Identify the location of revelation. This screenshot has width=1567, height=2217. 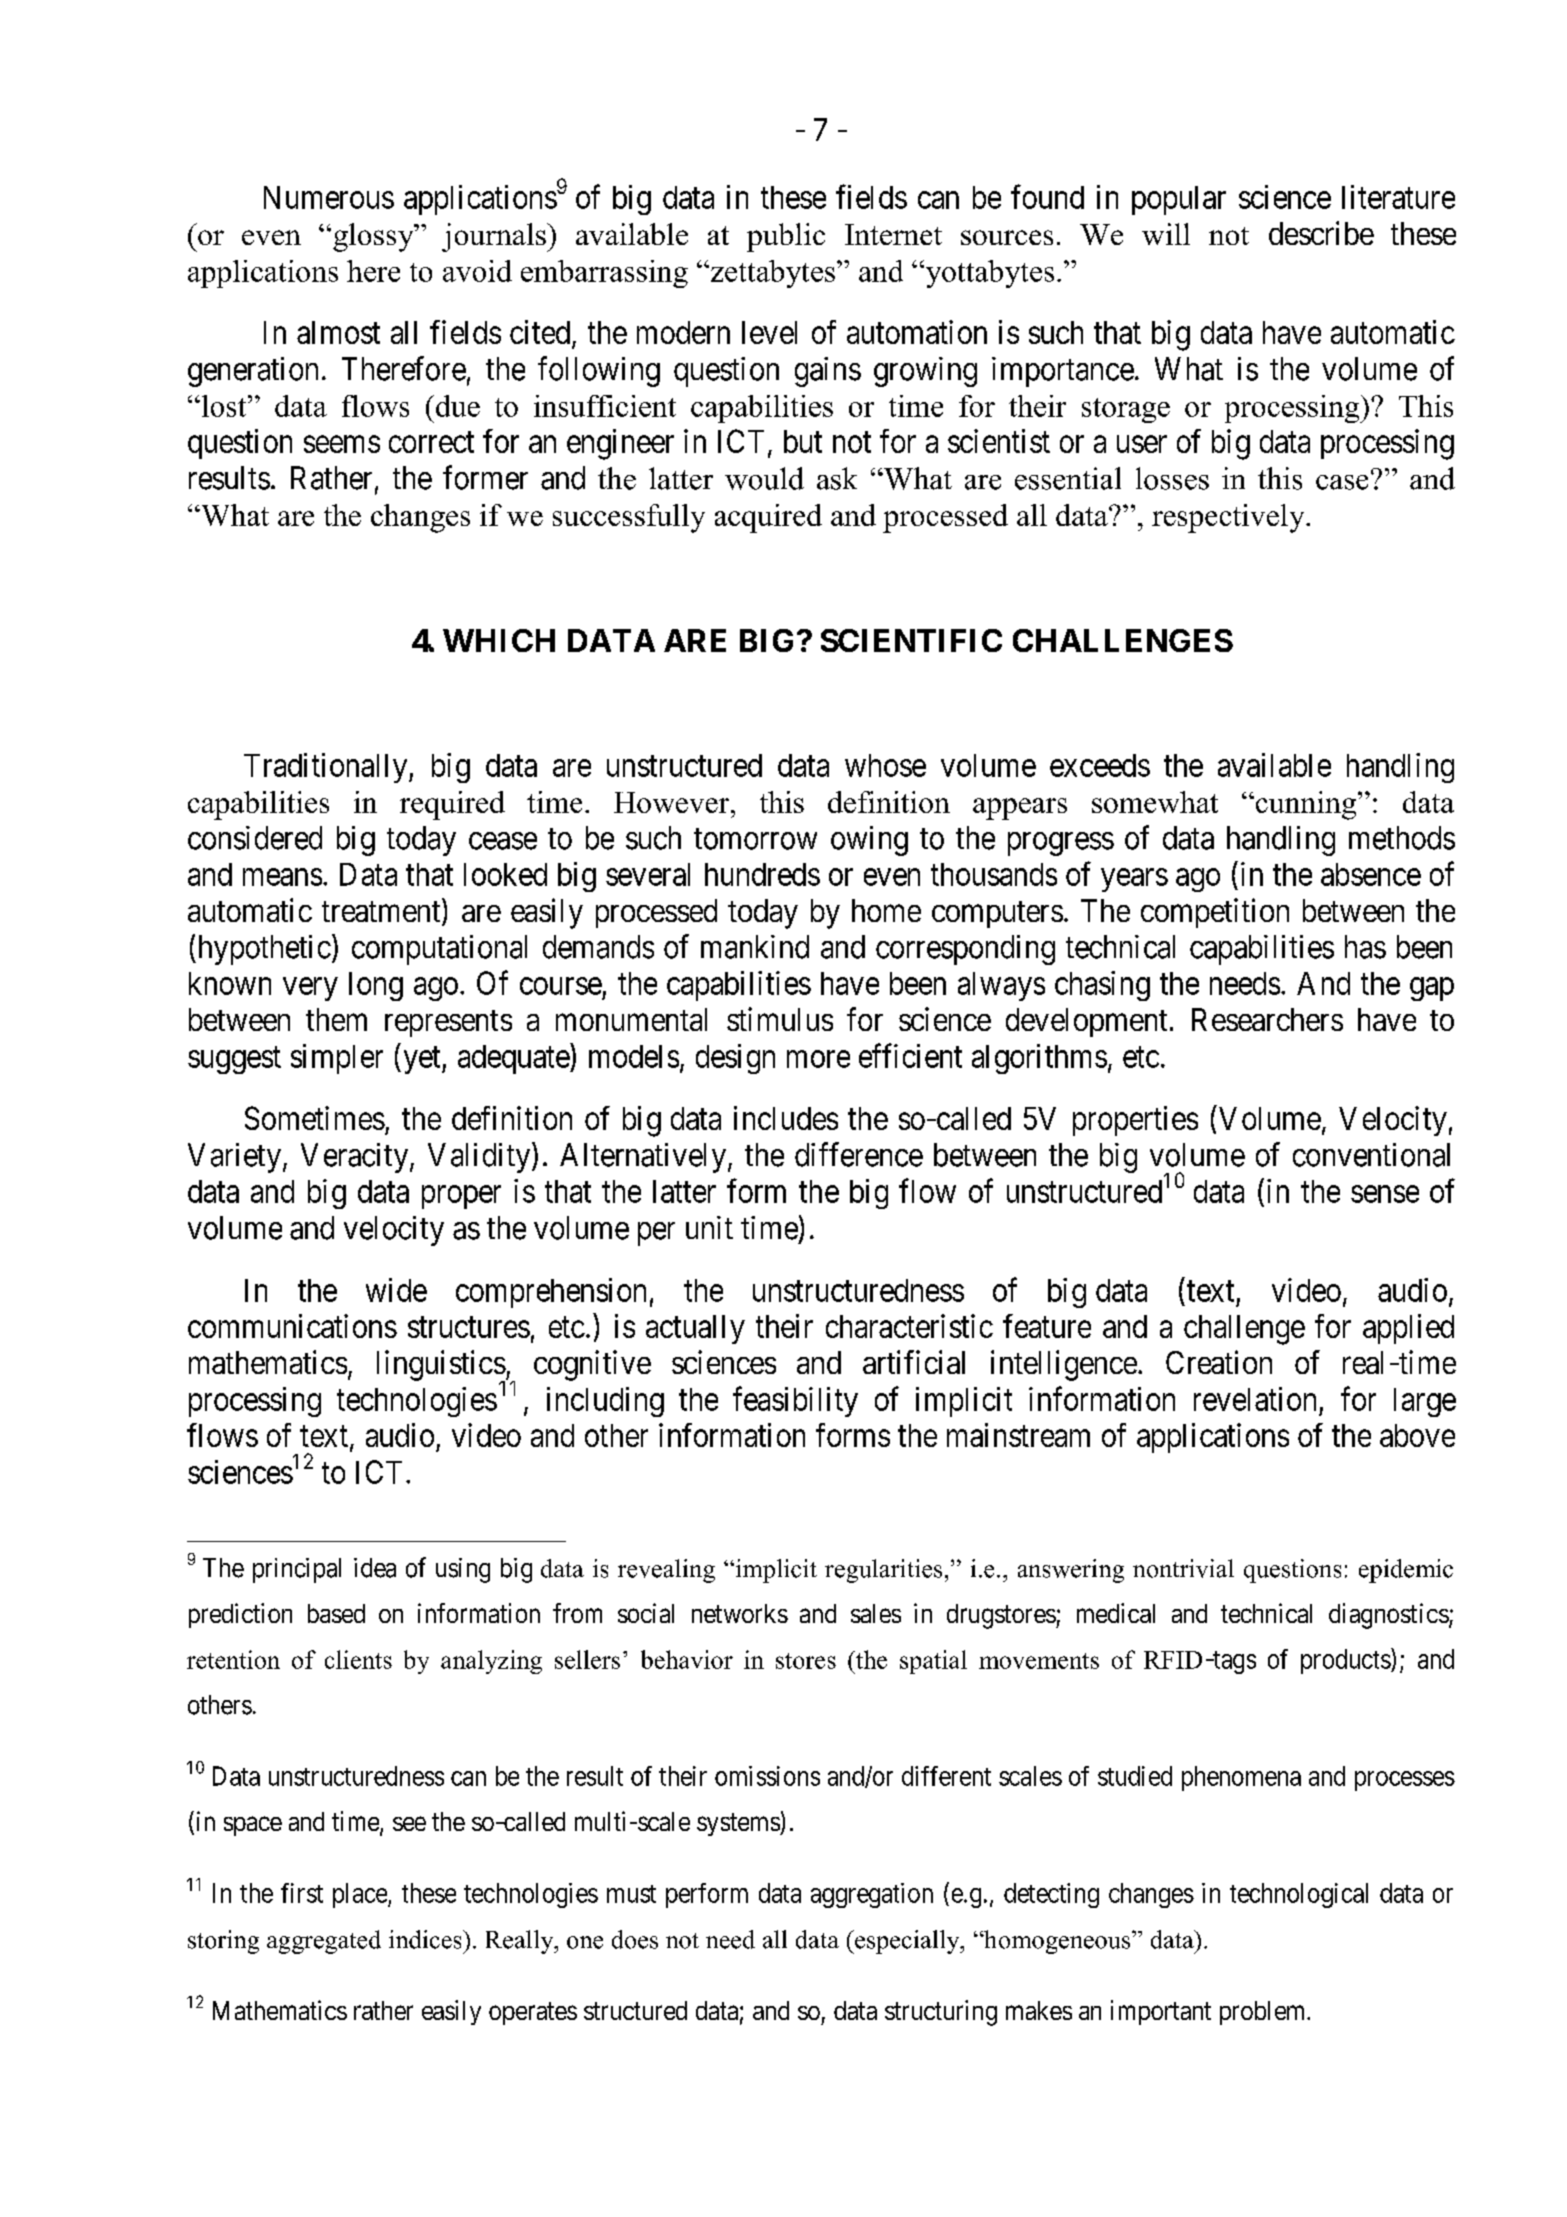
(1255, 1399).
